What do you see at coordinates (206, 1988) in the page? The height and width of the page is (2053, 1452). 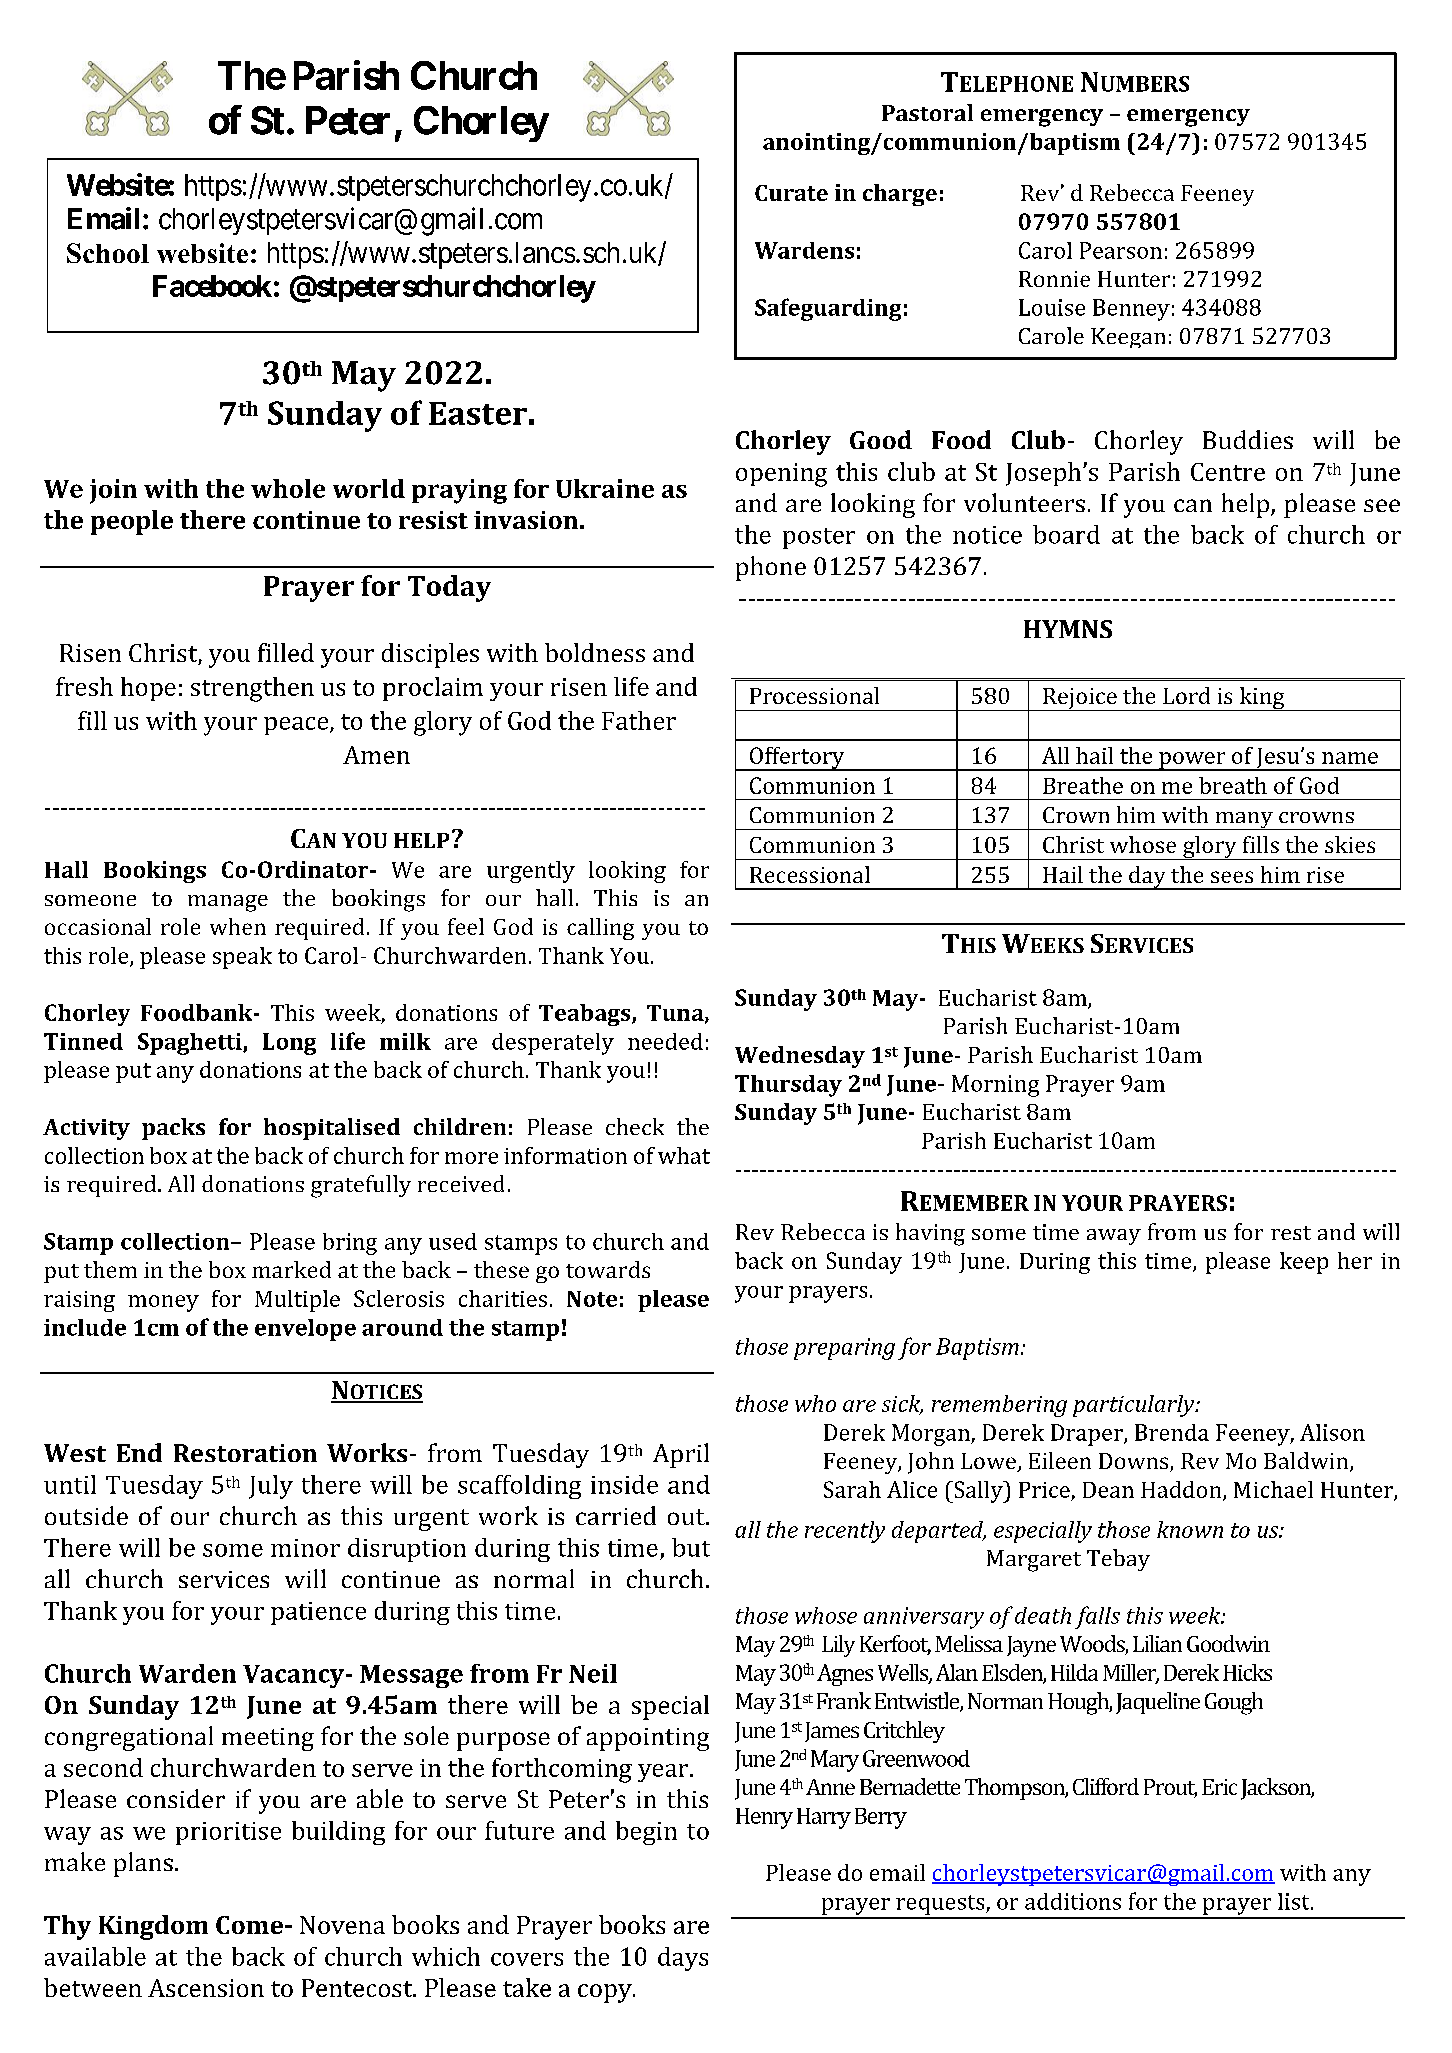 I see `Ascension` at bounding box center [206, 1988].
